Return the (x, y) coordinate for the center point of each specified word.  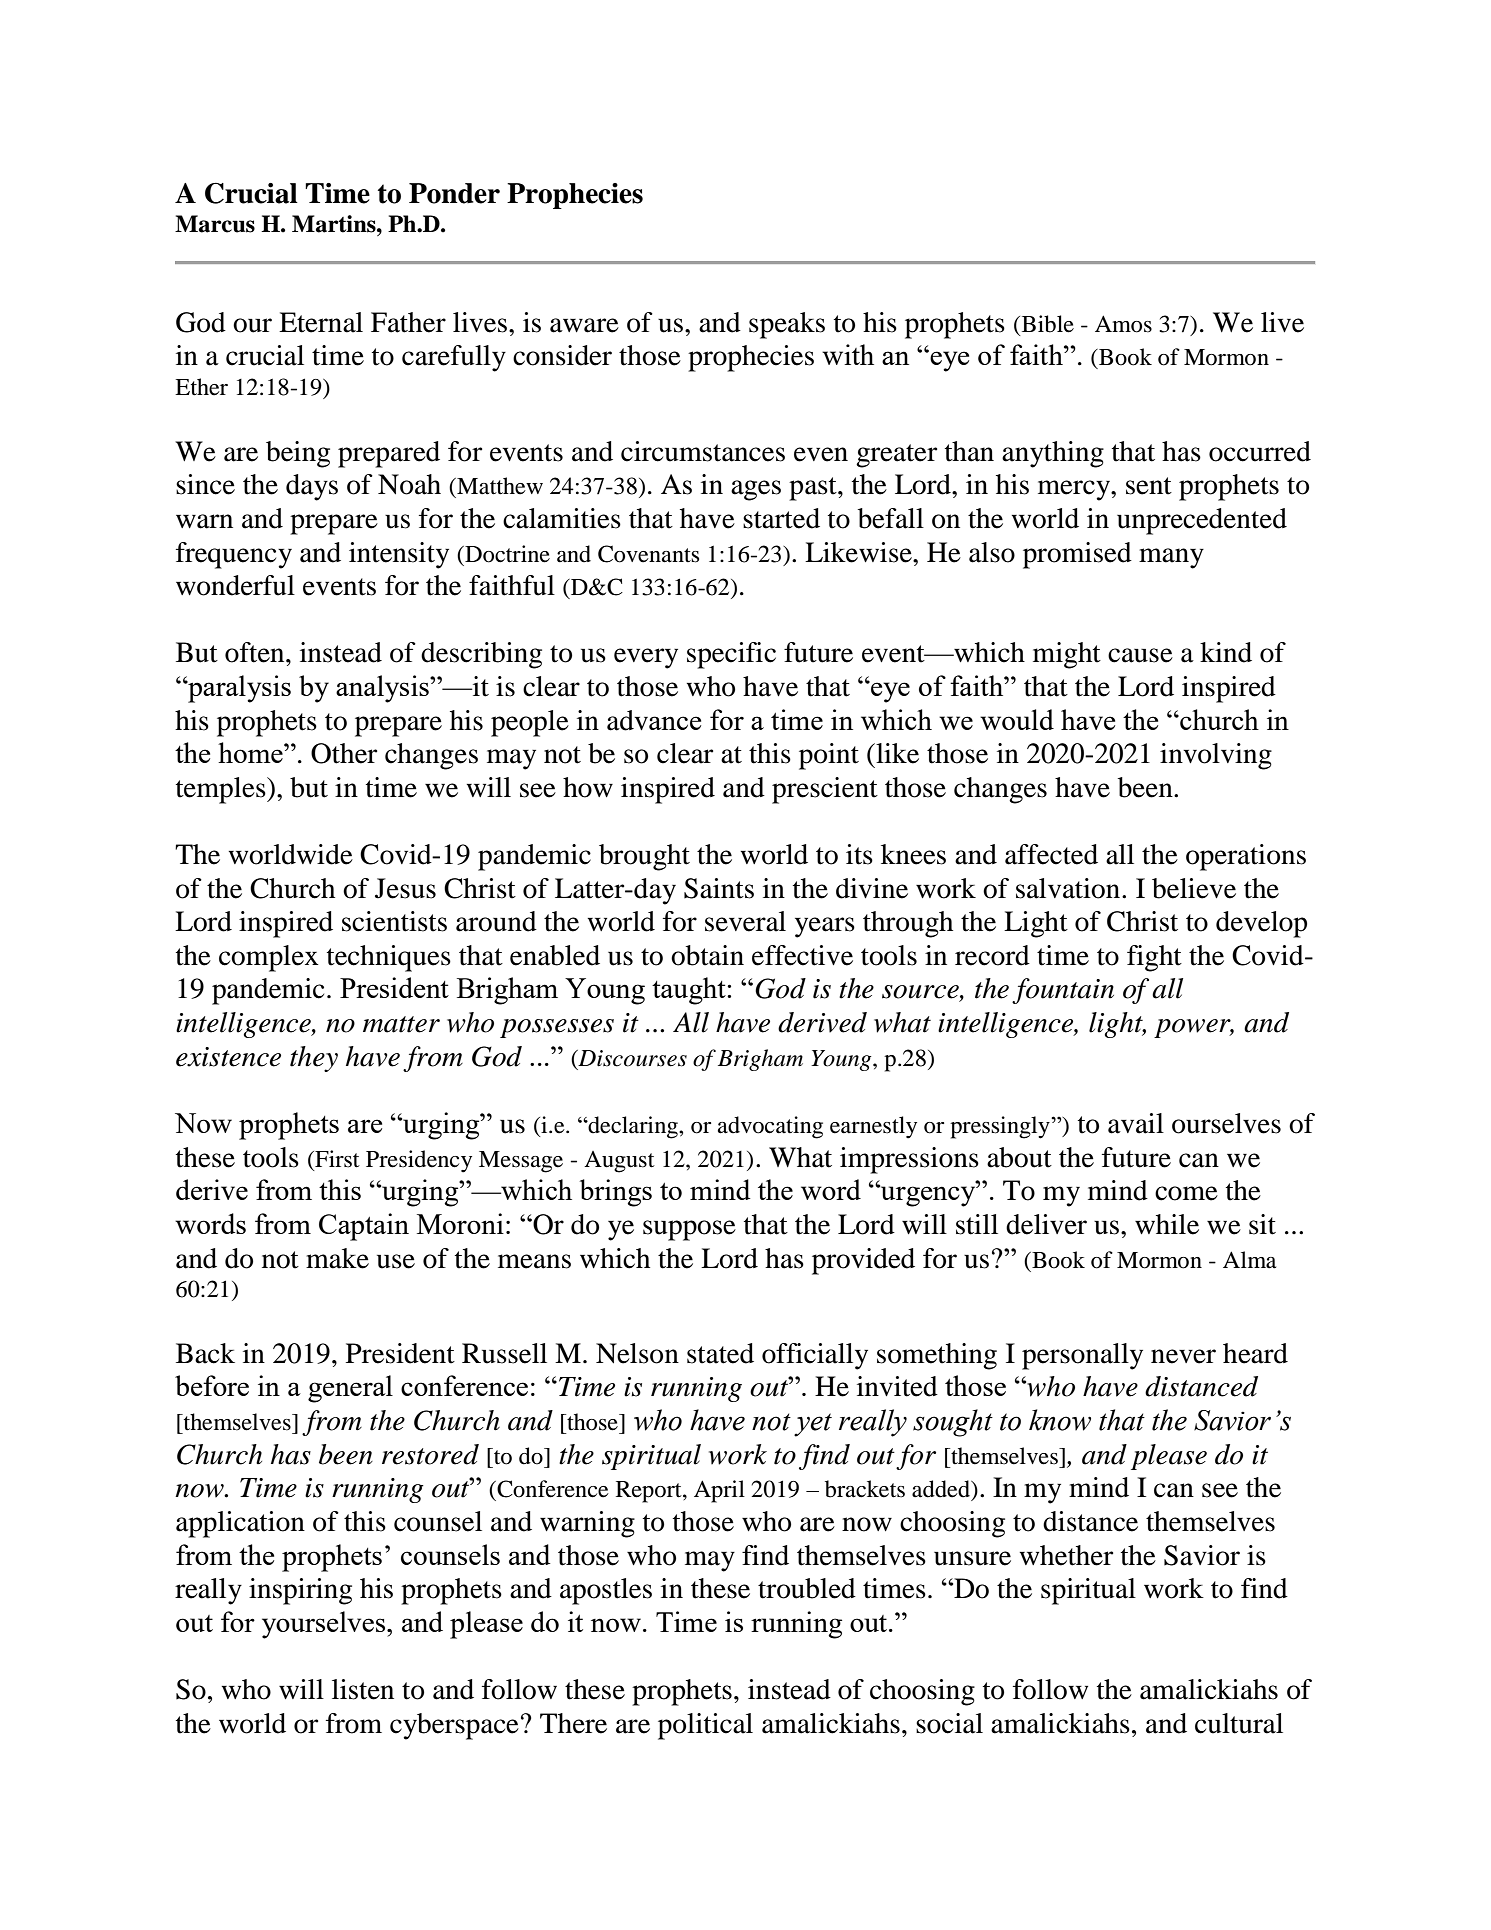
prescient (825, 790)
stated (720, 1353)
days (312, 487)
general (350, 1389)
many (1171, 558)
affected (1051, 854)
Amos (1123, 324)
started (781, 518)
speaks (787, 325)
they (314, 1059)
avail (1136, 1123)
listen (363, 1689)
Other (344, 753)
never (1183, 1356)
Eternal (321, 322)
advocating (770, 1127)
